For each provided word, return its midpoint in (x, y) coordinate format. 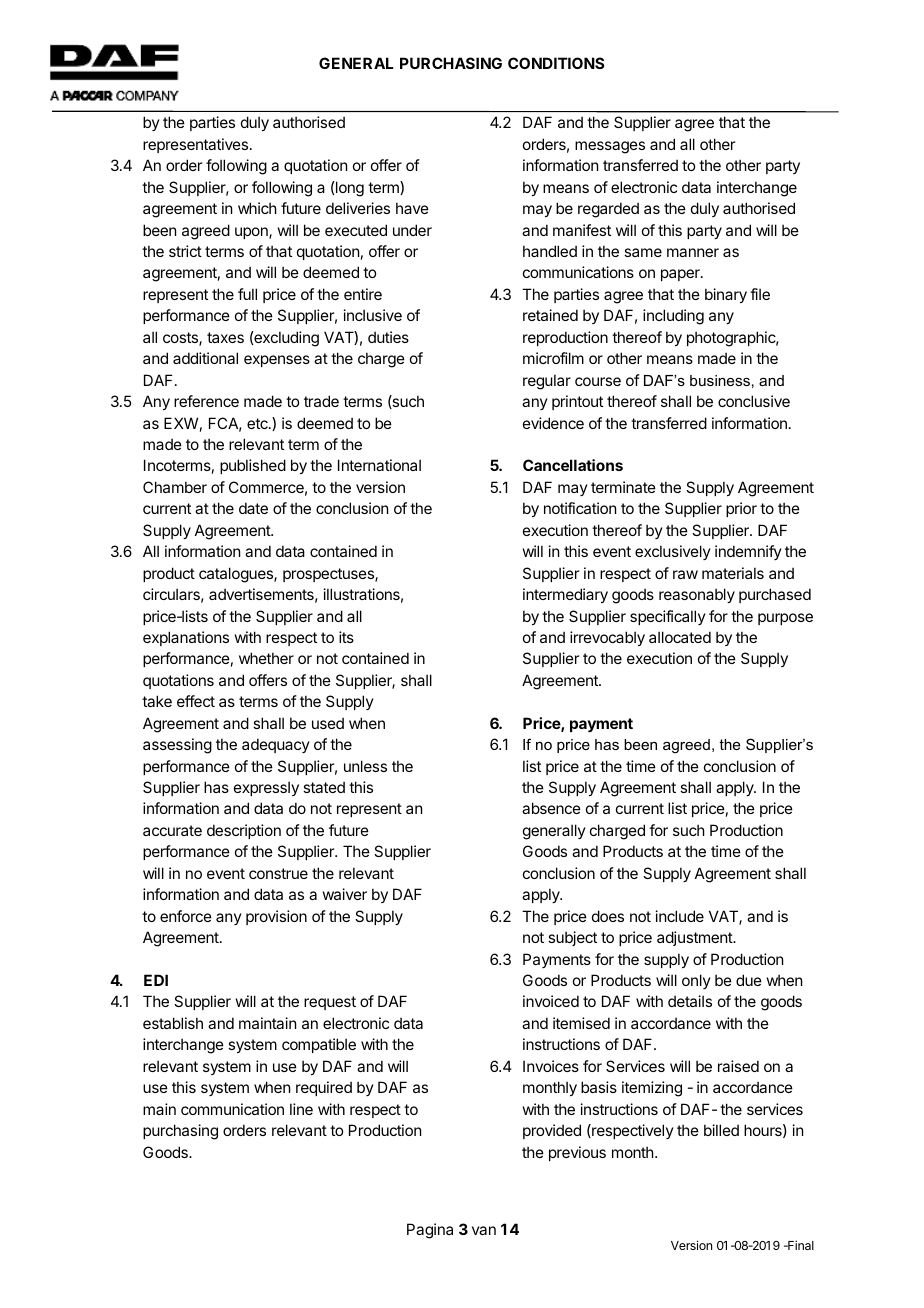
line (301, 1109)
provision (276, 917)
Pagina (430, 1231)
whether (266, 658)
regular (547, 382)
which (257, 208)
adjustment (695, 938)
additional (205, 358)
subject (572, 938)
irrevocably (607, 638)
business (720, 380)
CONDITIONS (556, 63)
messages (610, 147)
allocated (680, 637)
